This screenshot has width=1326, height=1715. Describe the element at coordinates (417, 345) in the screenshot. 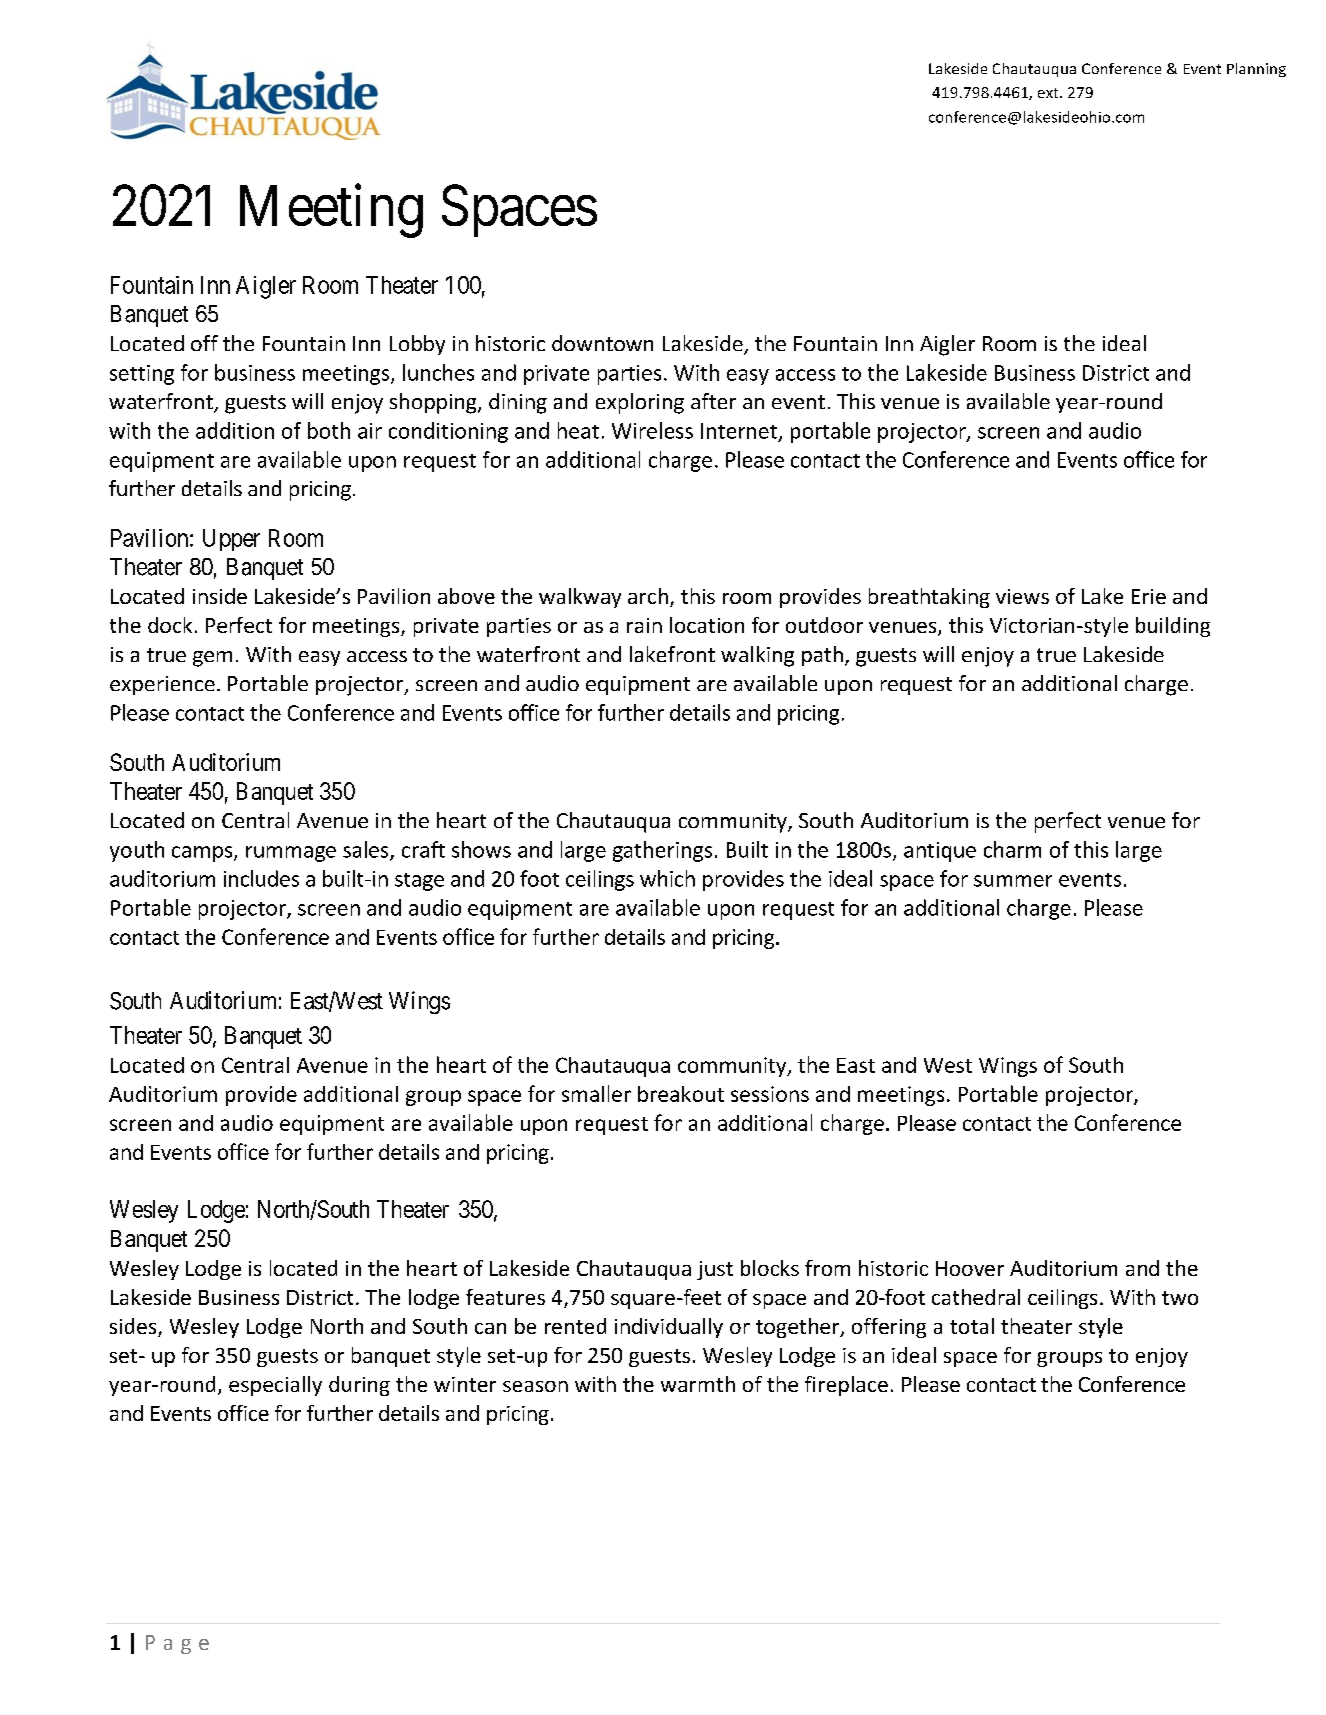

I see `Lobby` at that location.
